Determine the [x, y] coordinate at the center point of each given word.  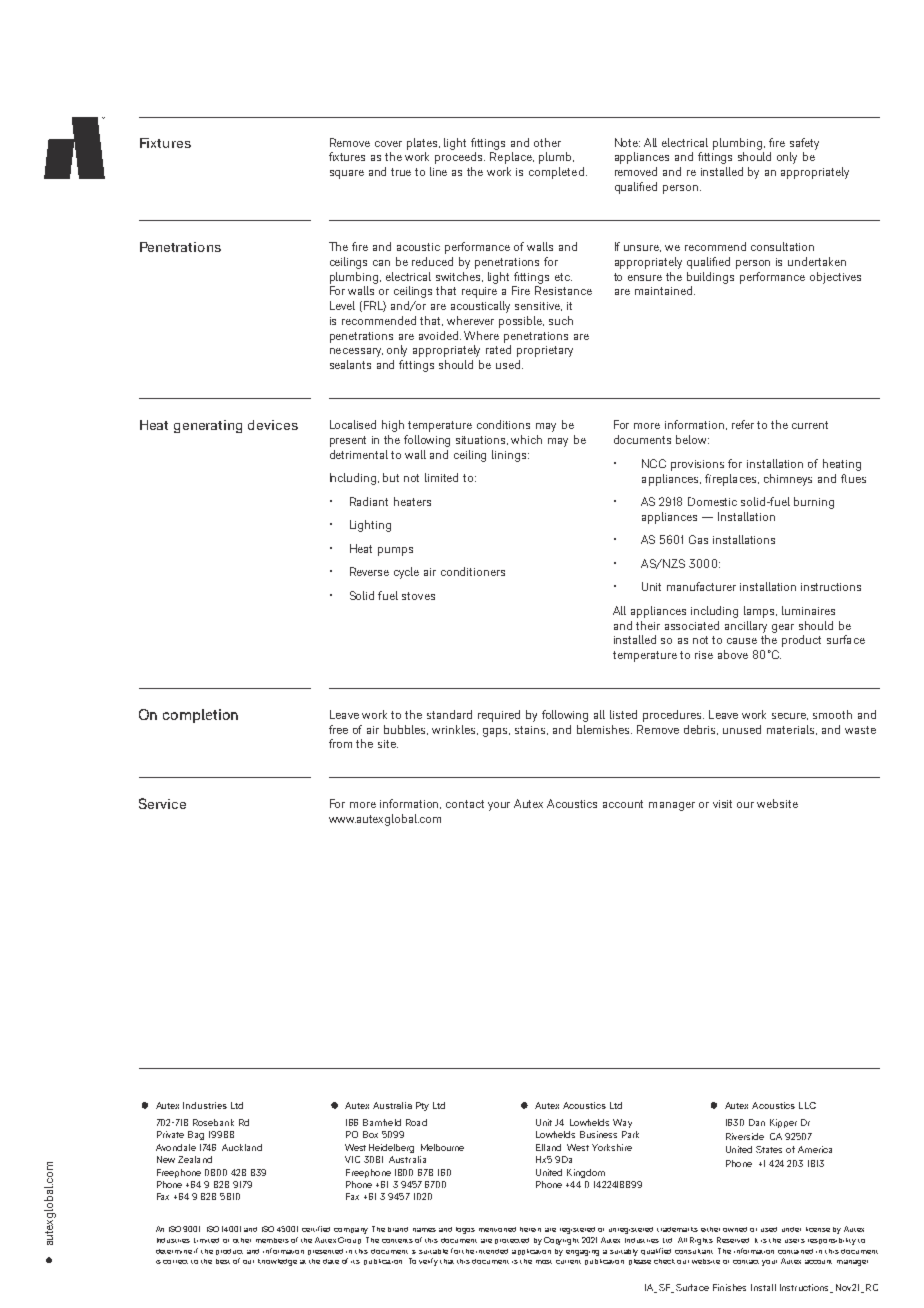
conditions [503, 424]
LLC [807, 1105]
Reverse [369, 571]
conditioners [473, 571]
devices [273, 425]
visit [722, 804]
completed [556, 173]
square [347, 174]
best [223, 1261]
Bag [196, 1135]
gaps [496, 732]
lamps [760, 612]
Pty [422, 1106]
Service [162, 803]
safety [804, 144]
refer [743, 424]
